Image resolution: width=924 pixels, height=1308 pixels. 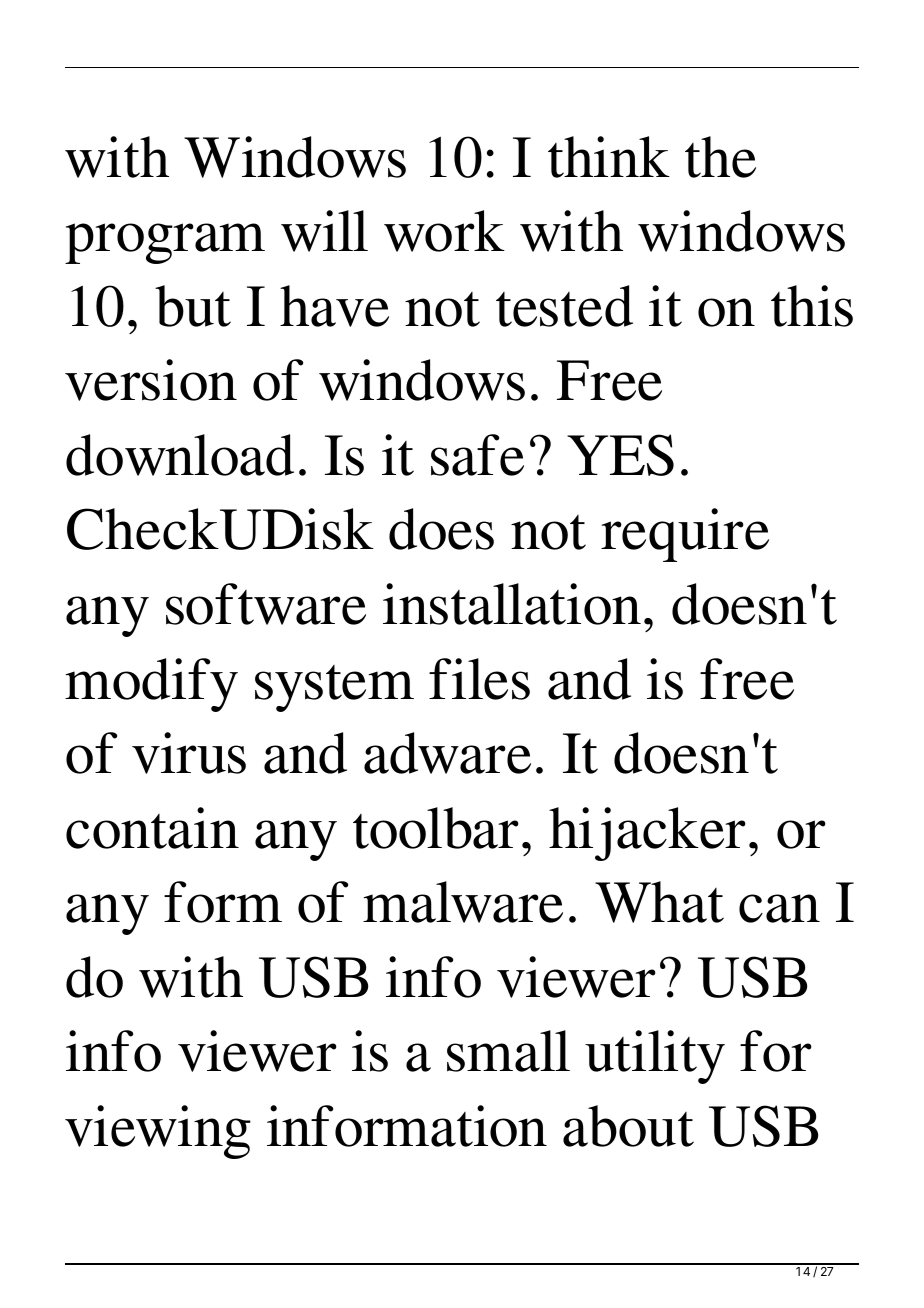 What do you see at coordinates (720, 157) in the screenshot?
I see `the` at bounding box center [720, 157].
